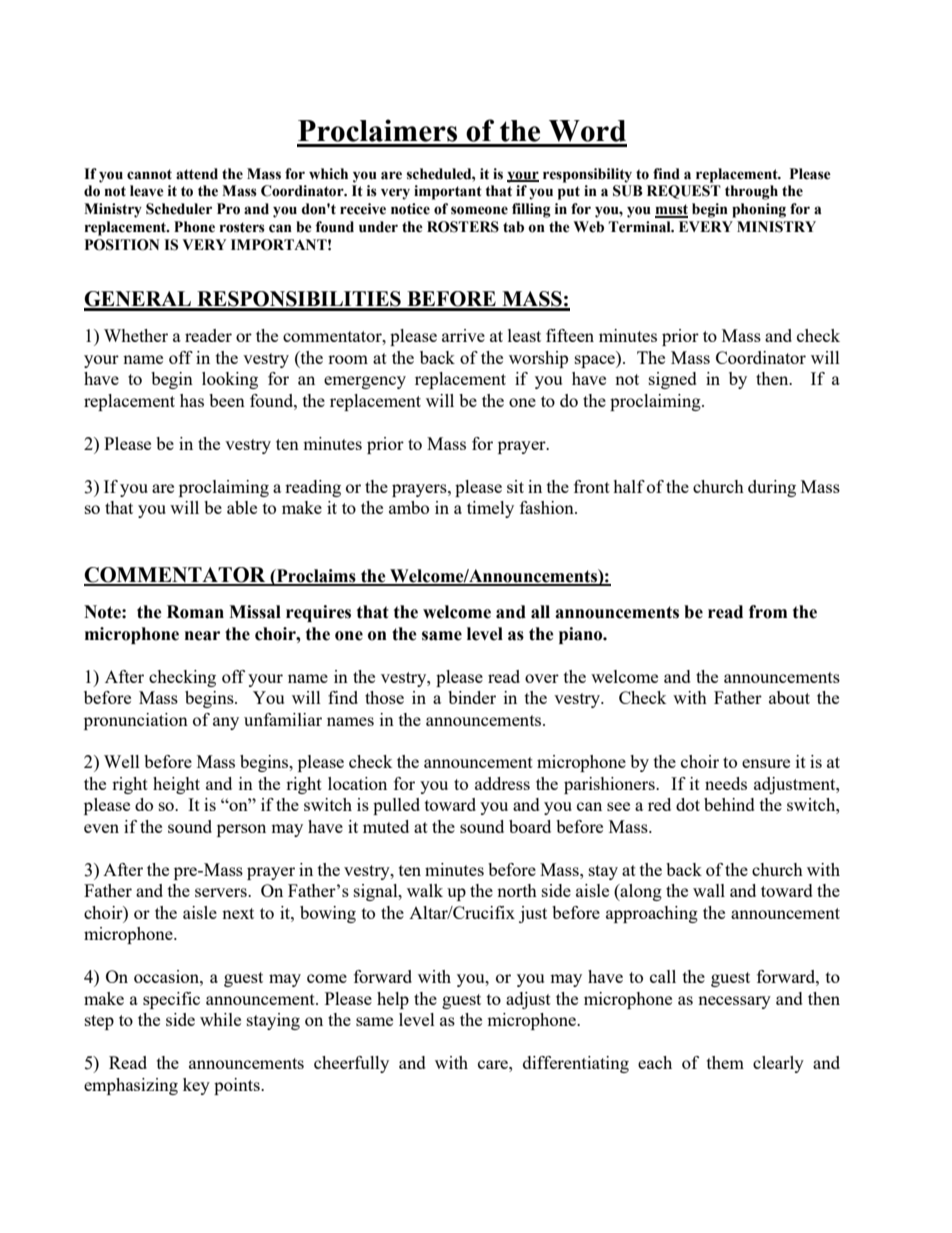 This screenshot has height=1233, width=952. What do you see at coordinates (410, 209) in the screenshot?
I see `notice` at bounding box center [410, 209].
